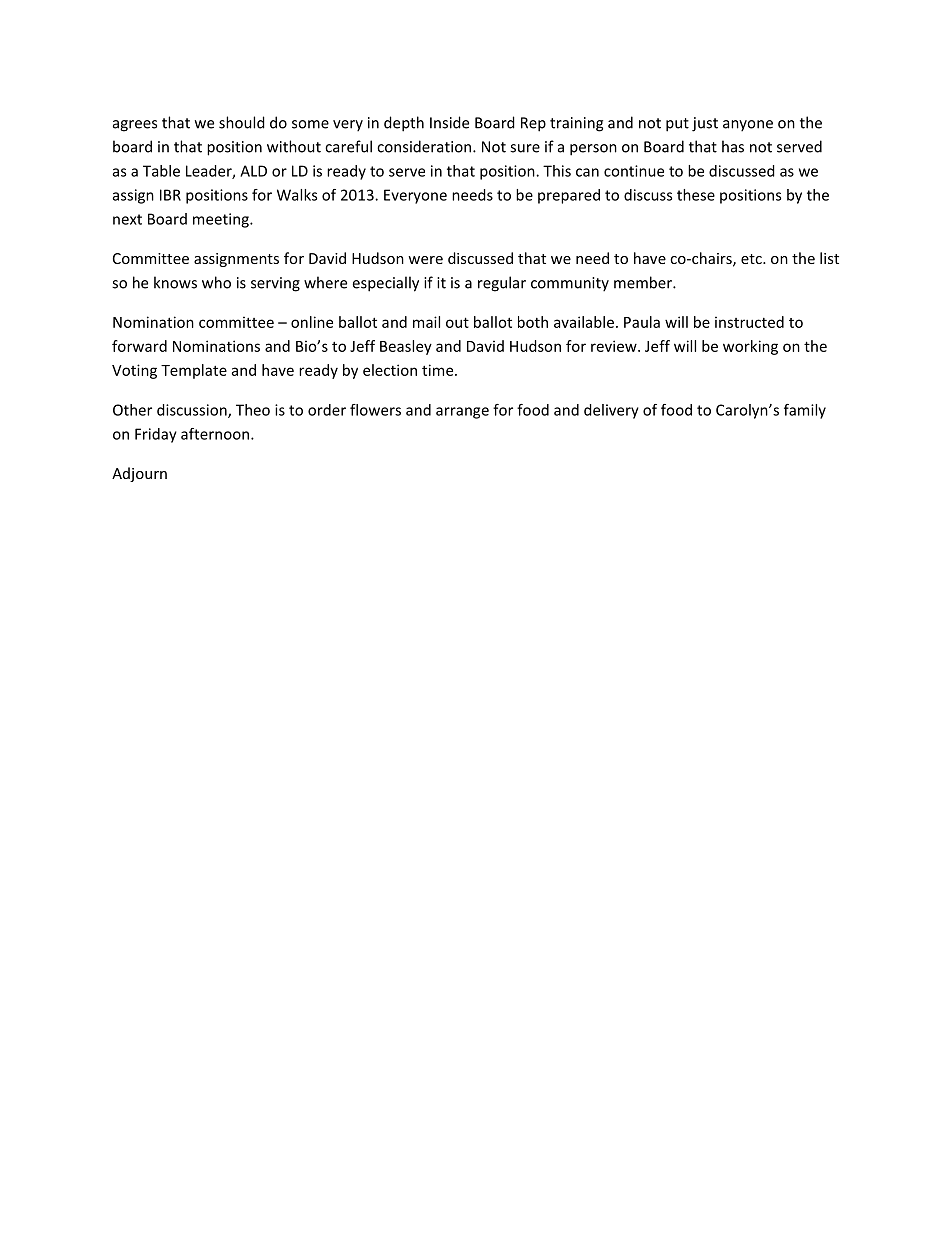  What do you see at coordinates (425, 260) in the screenshot?
I see `were` at bounding box center [425, 260].
